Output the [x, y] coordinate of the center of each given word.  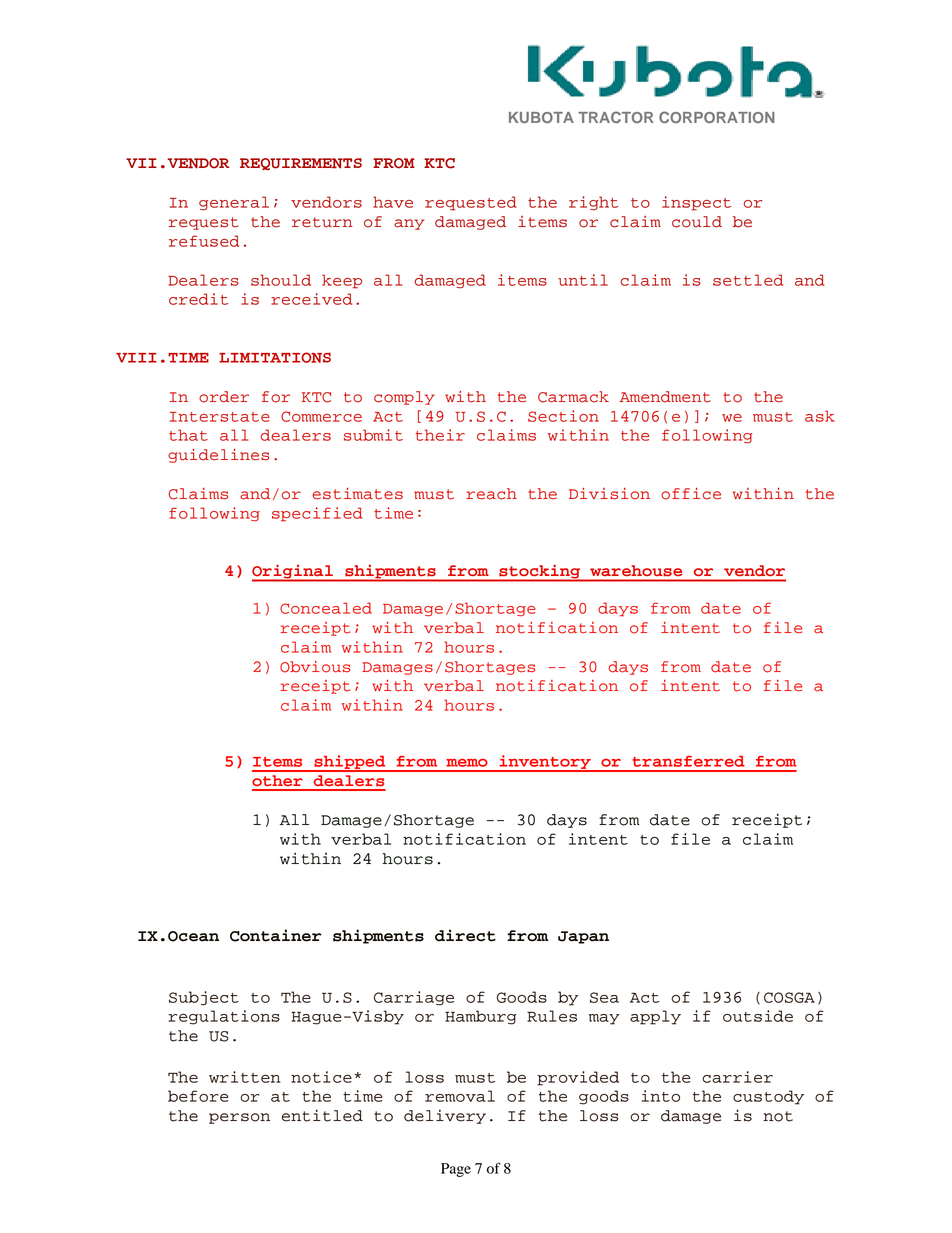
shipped [350, 763]
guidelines [218, 456]
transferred [688, 761]
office [691, 494]
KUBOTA [541, 117]
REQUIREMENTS [301, 164]
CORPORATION [717, 117]
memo [467, 763]
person [239, 1118]
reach [491, 494]
